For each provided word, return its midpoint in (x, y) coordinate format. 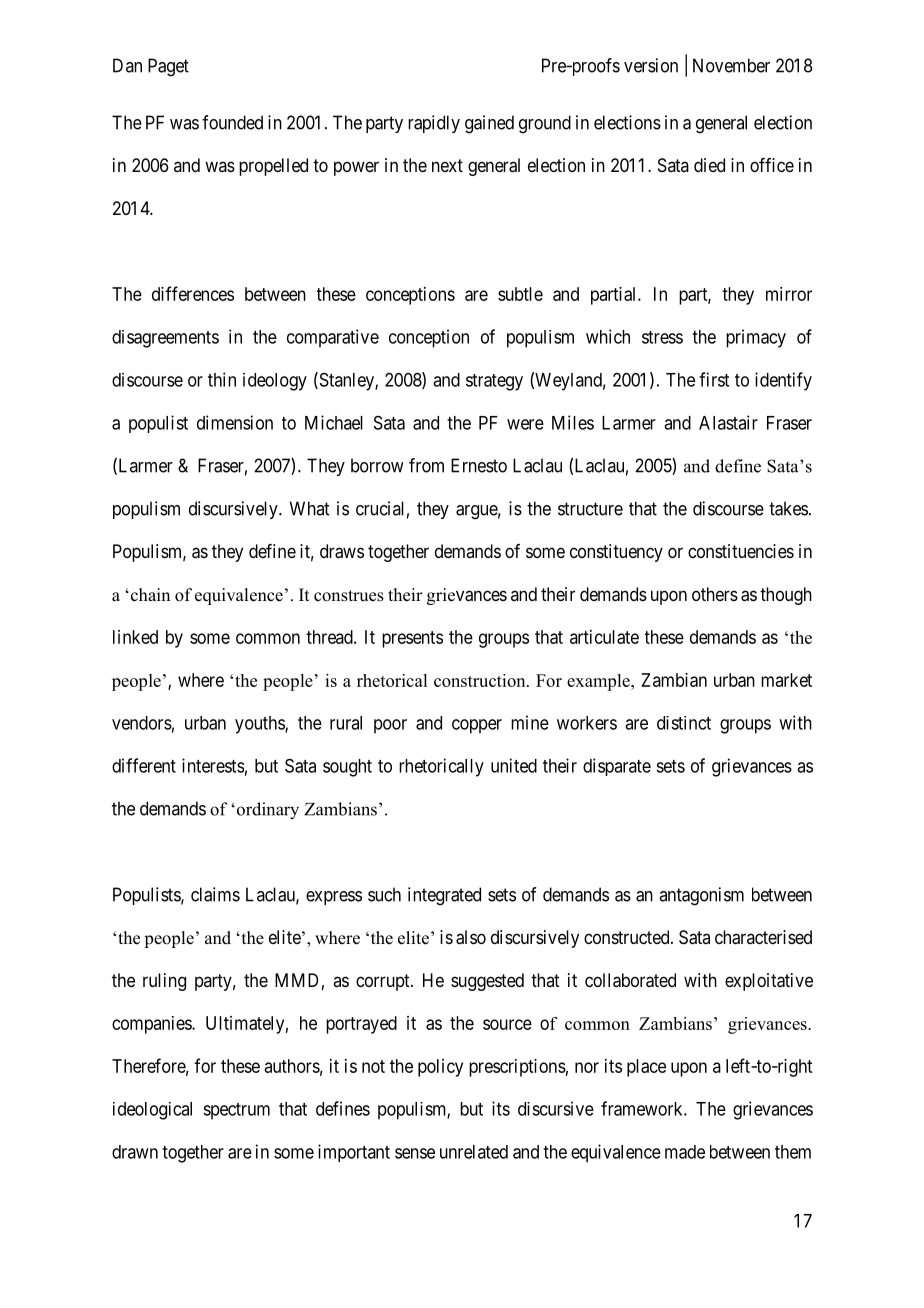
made (685, 1152)
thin (222, 379)
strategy (494, 382)
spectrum (236, 1111)
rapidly (434, 124)
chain (149, 595)
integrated (444, 896)
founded (232, 122)
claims (215, 894)
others (715, 594)
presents (412, 639)
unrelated (474, 1152)
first (714, 379)
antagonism (701, 896)
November (731, 65)
